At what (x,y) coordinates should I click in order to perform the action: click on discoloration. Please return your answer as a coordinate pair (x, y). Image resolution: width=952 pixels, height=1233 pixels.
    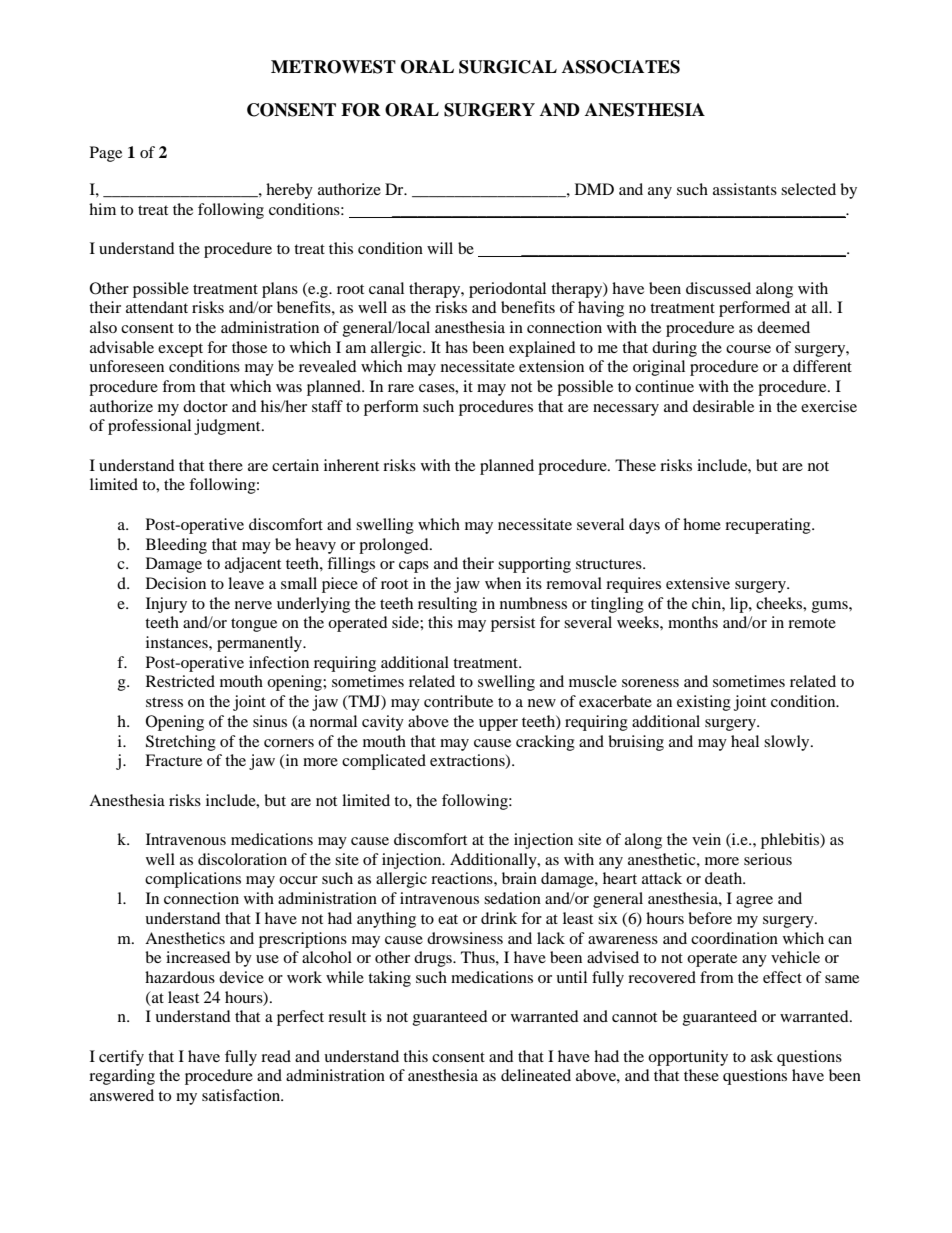
    Looking at the image, I should click on (242, 859).
